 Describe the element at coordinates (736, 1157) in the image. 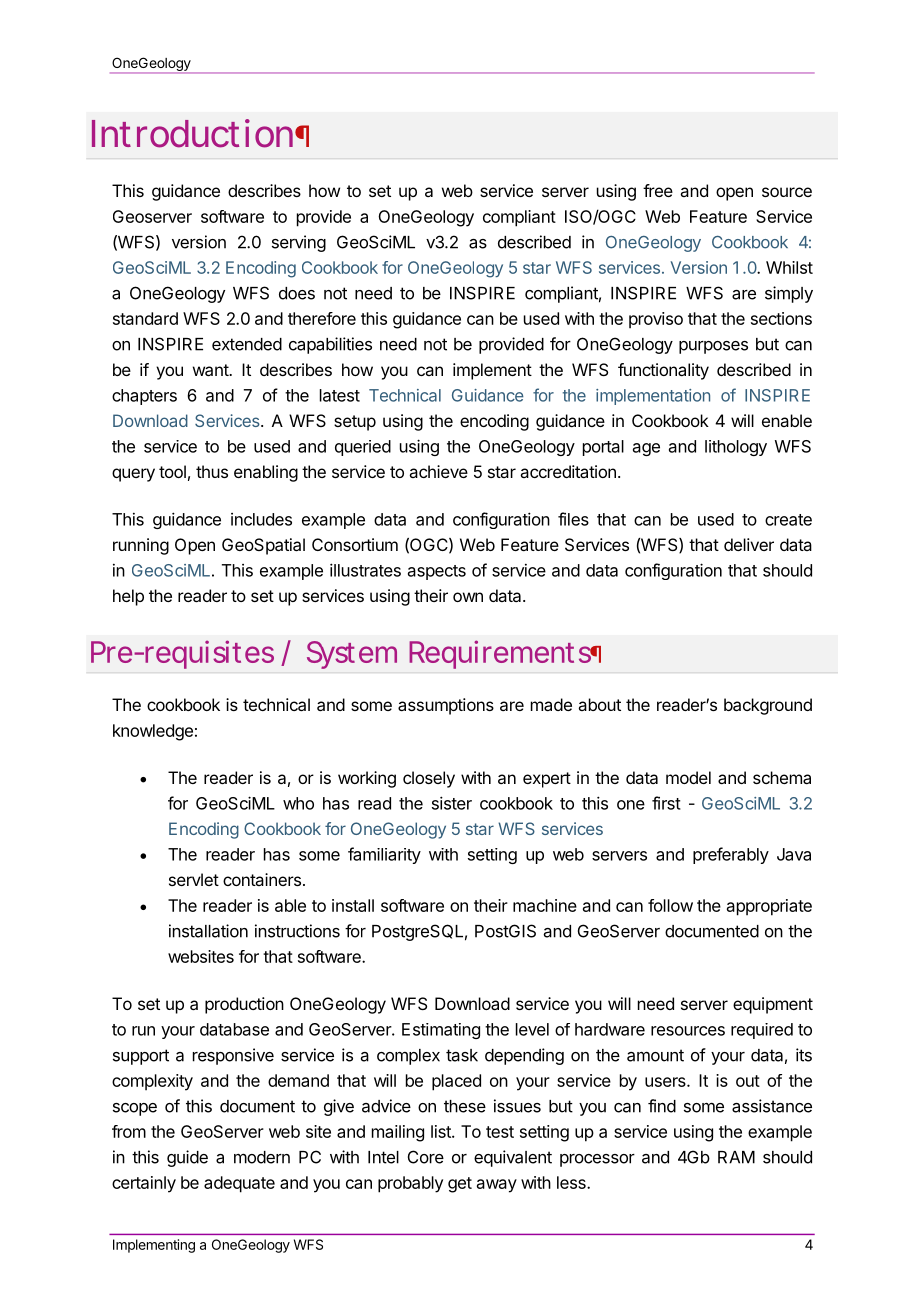

I see `RAM` at that location.
